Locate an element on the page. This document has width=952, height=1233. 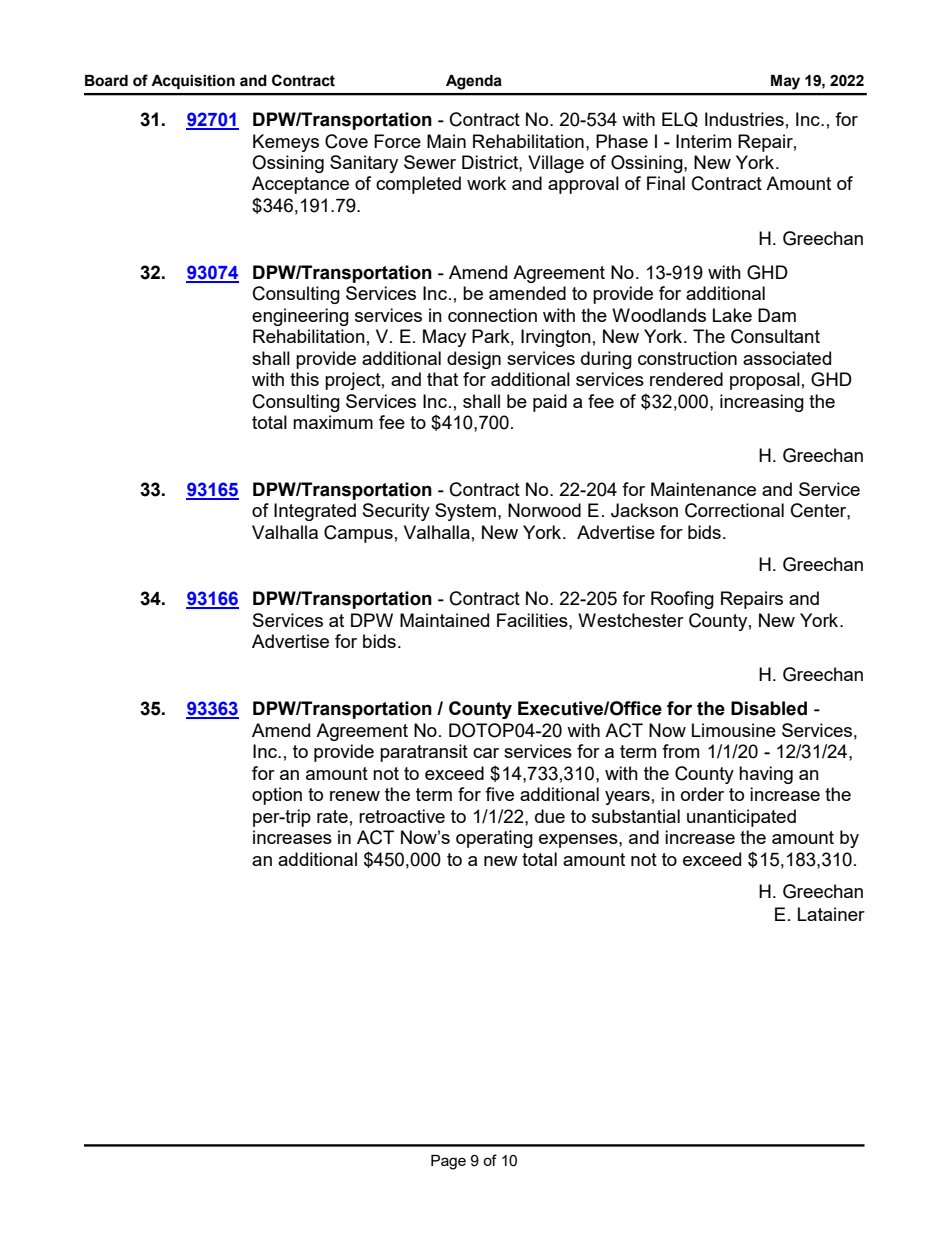
Acquisition is located at coordinates (193, 82).
